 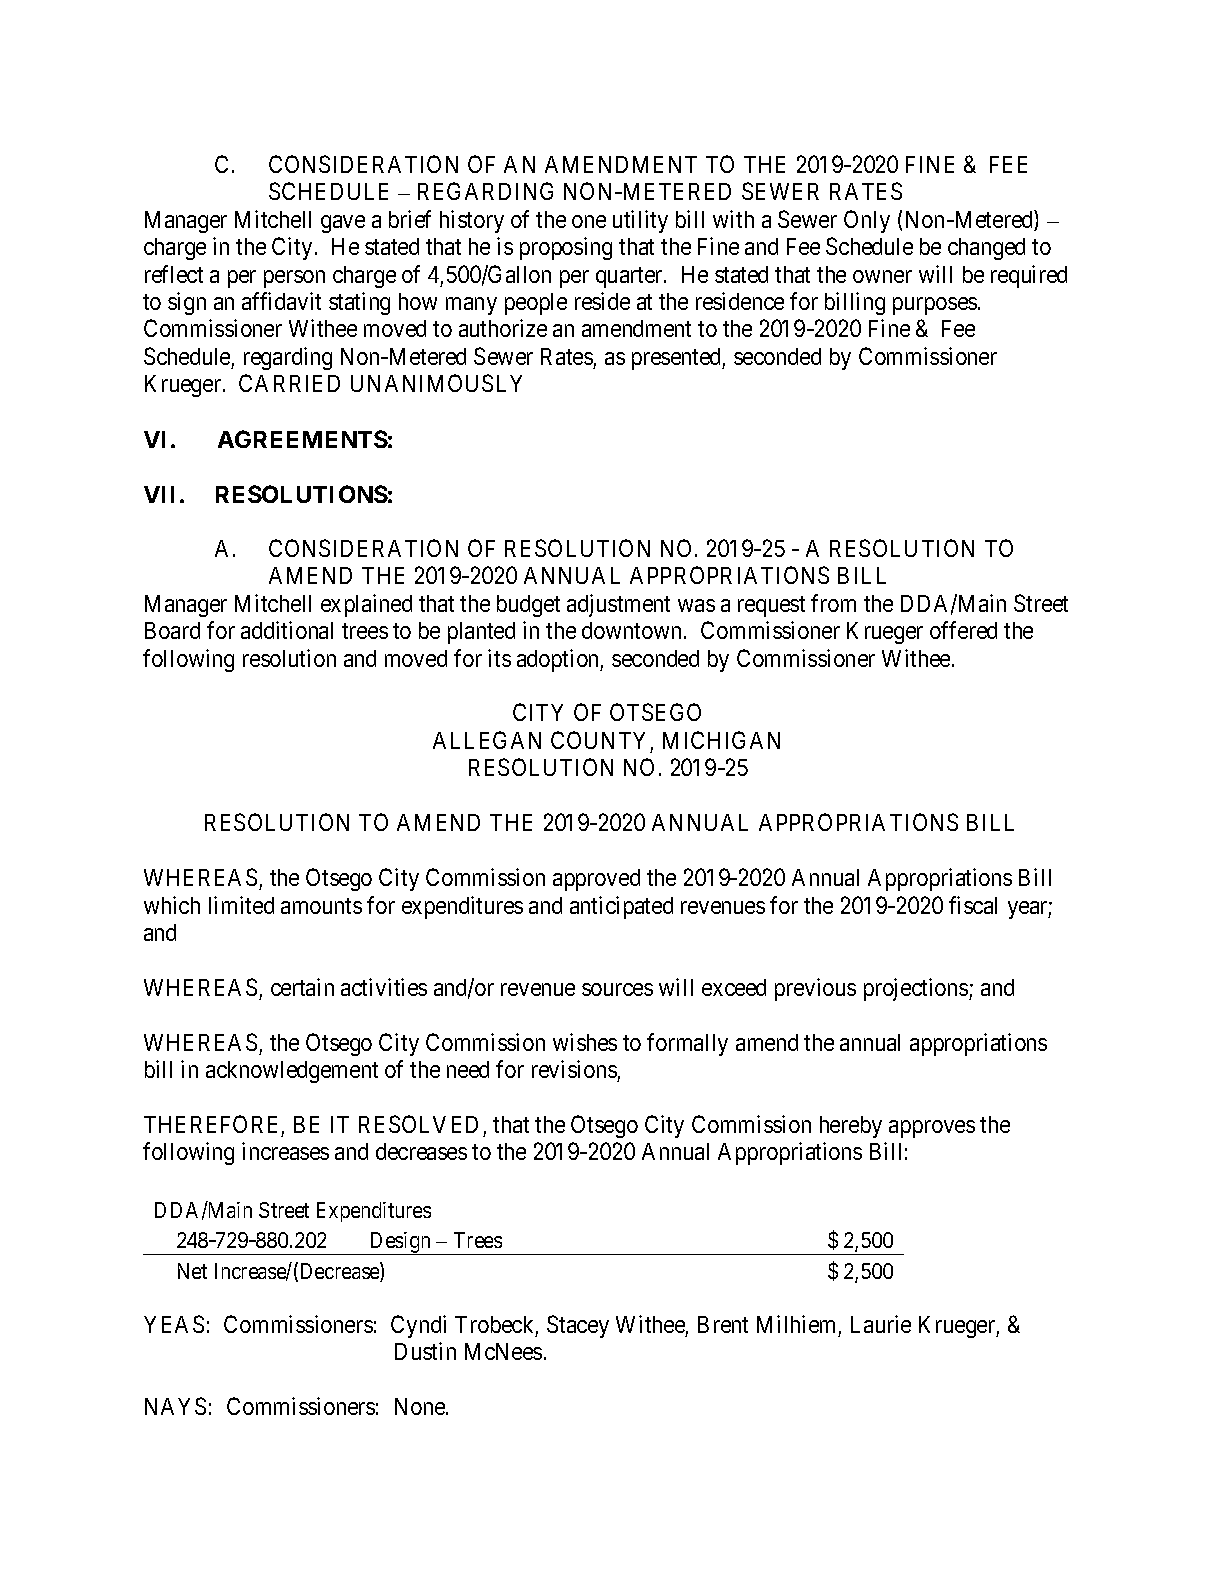 I want to click on NAYS, so click(x=175, y=1406).
